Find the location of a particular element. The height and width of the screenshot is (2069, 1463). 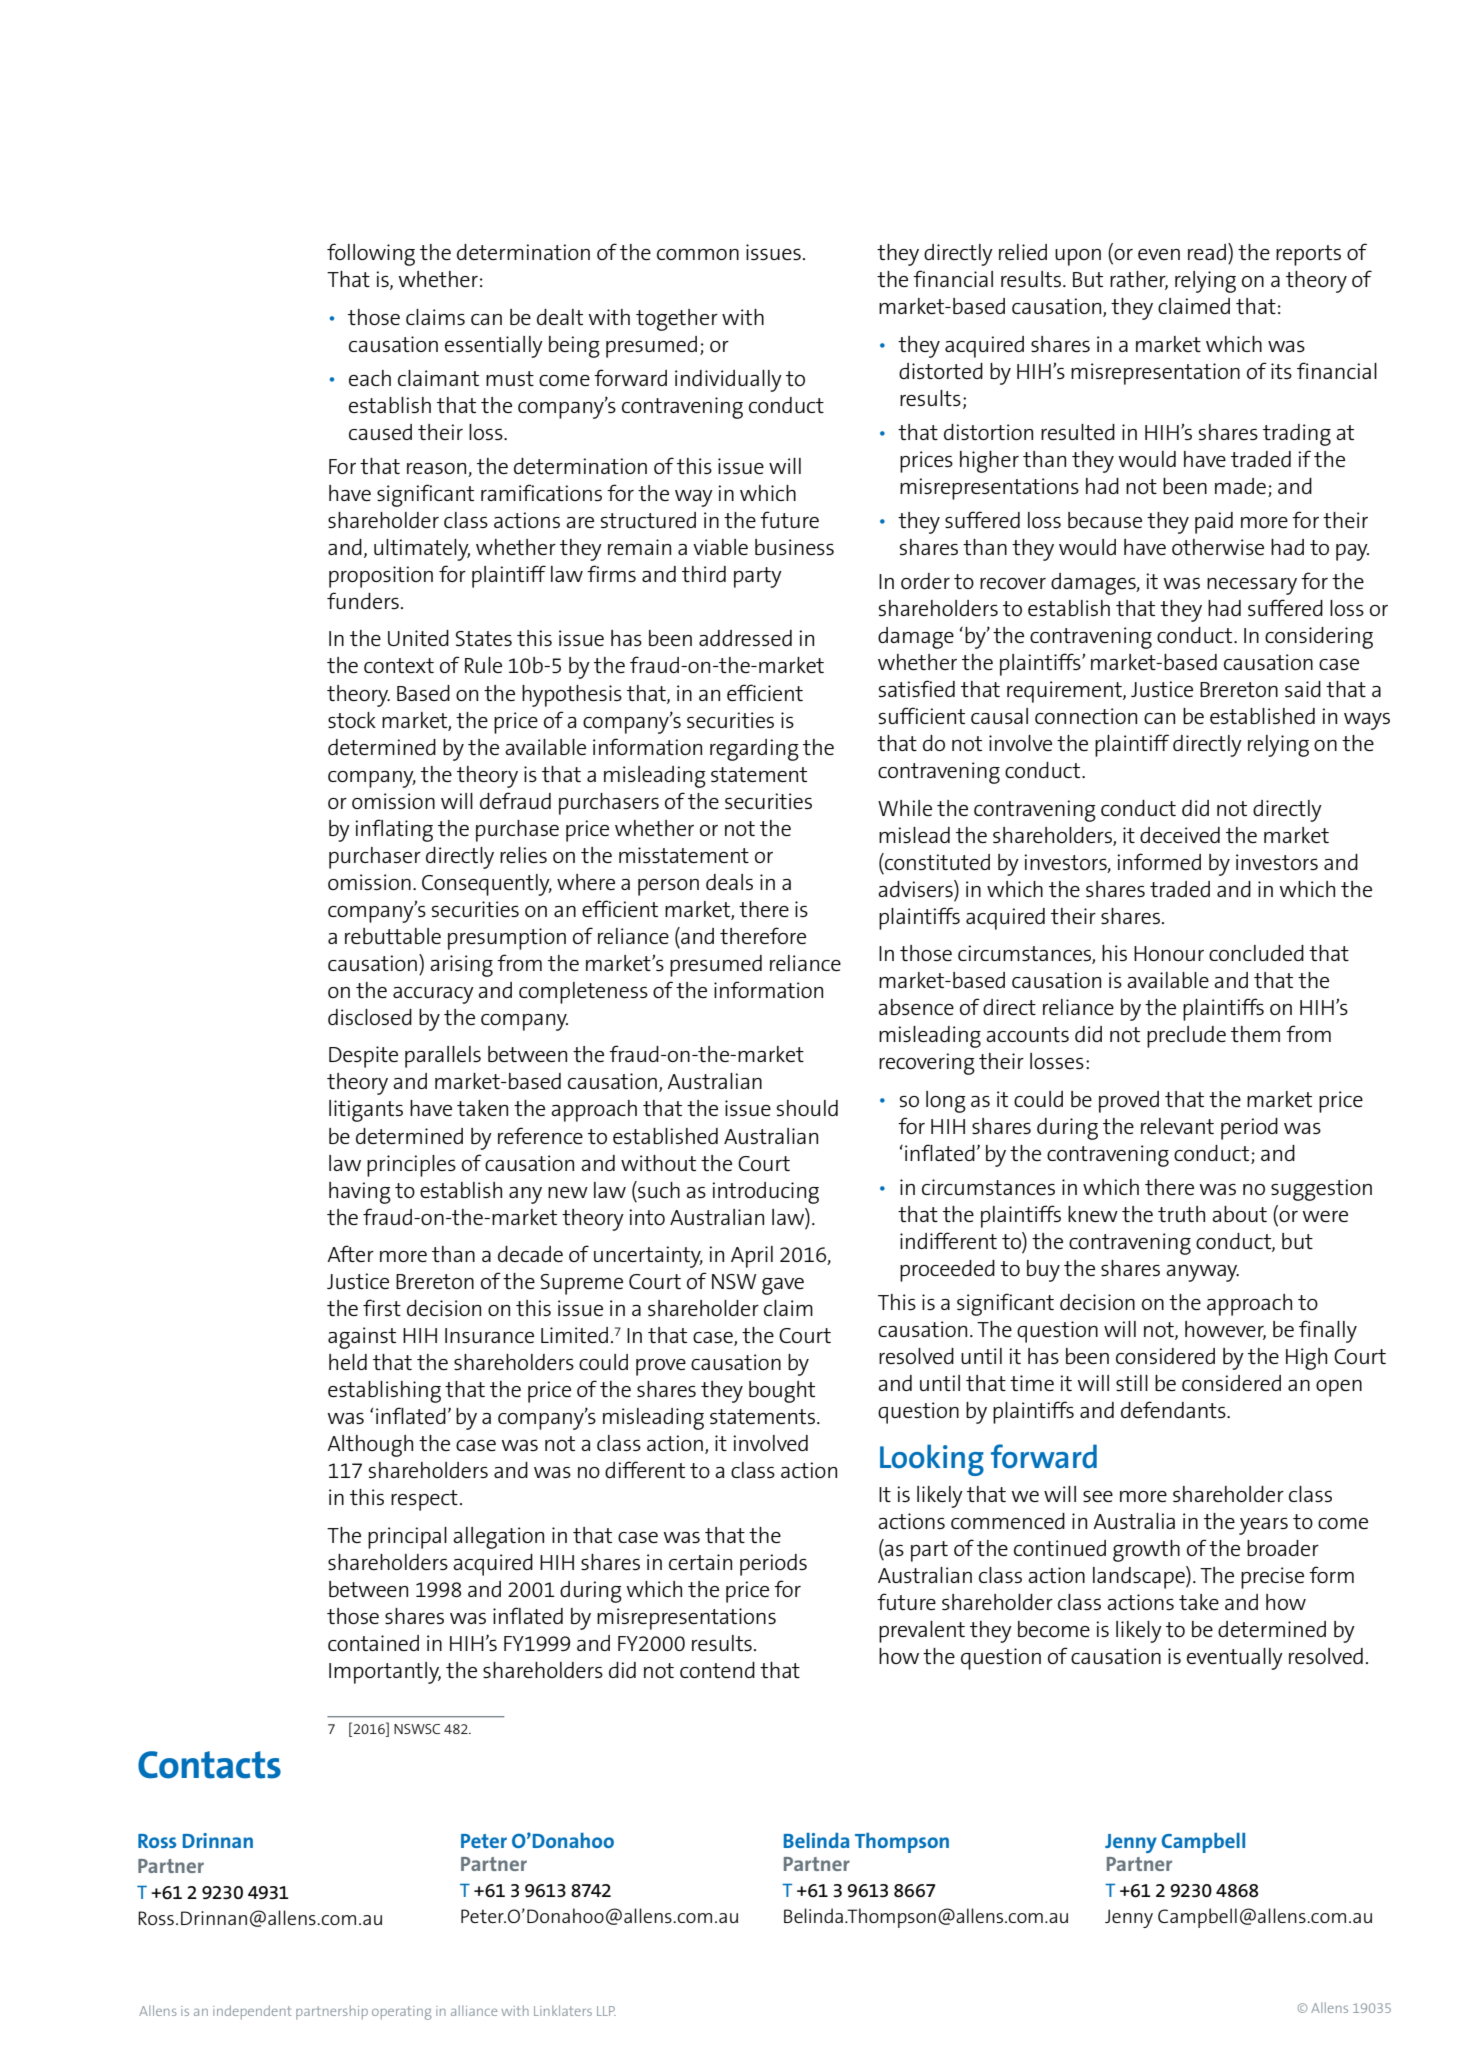

stock is located at coordinates (352, 720).
